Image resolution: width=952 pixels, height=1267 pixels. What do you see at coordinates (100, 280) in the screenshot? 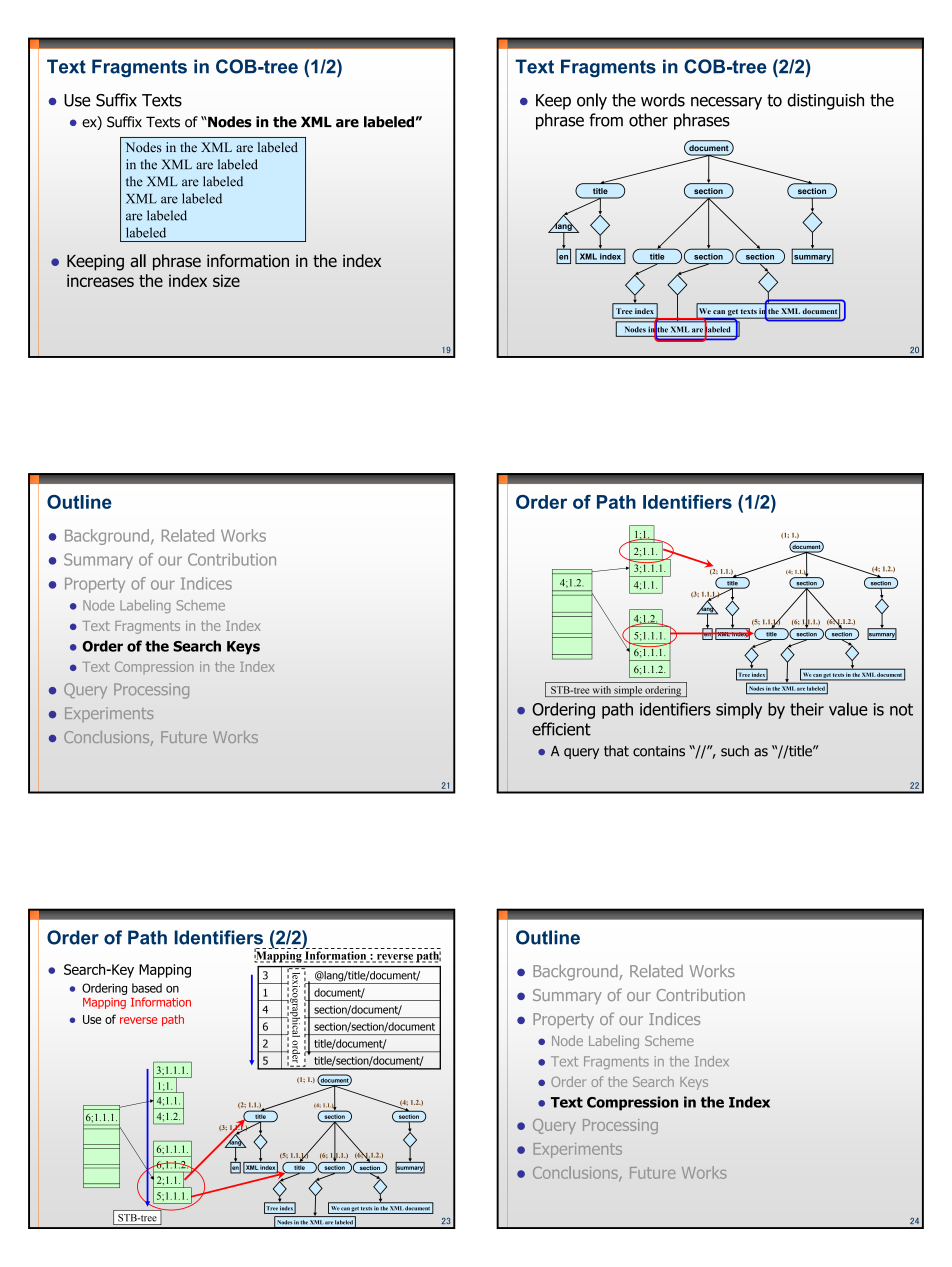
I see `increases` at bounding box center [100, 280].
